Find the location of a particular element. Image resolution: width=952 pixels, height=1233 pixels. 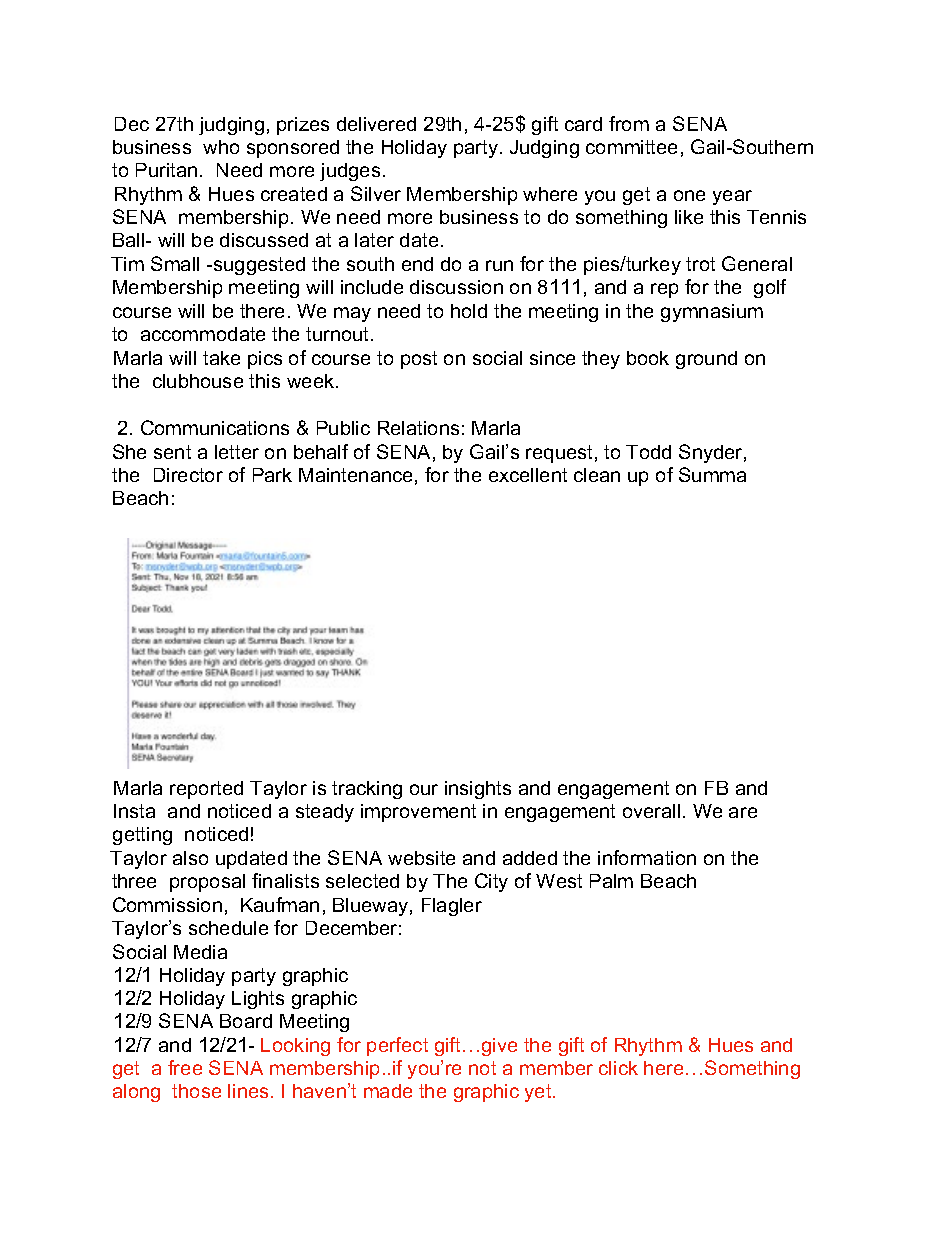

who is located at coordinates (221, 147).
